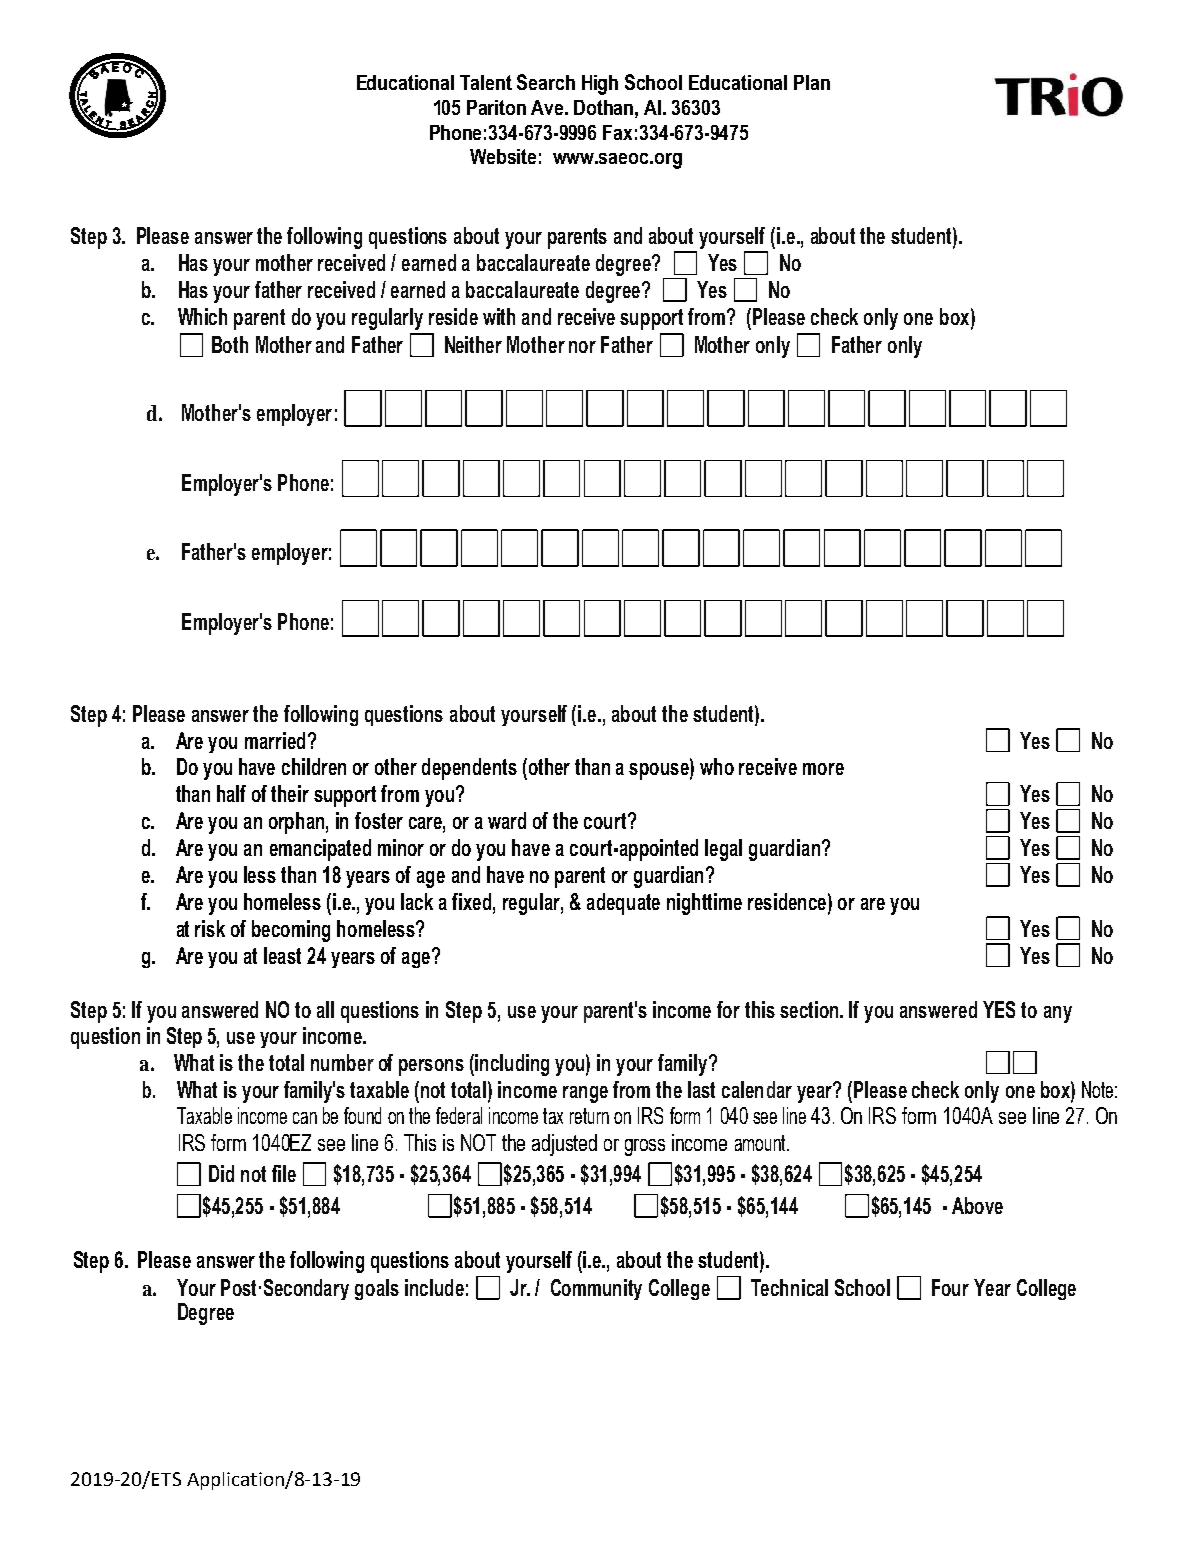 The width and height of the screenshot is (1195, 1546). What do you see at coordinates (486, 82) in the screenshot?
I see `Talent` at bounding box center [486, 82].
